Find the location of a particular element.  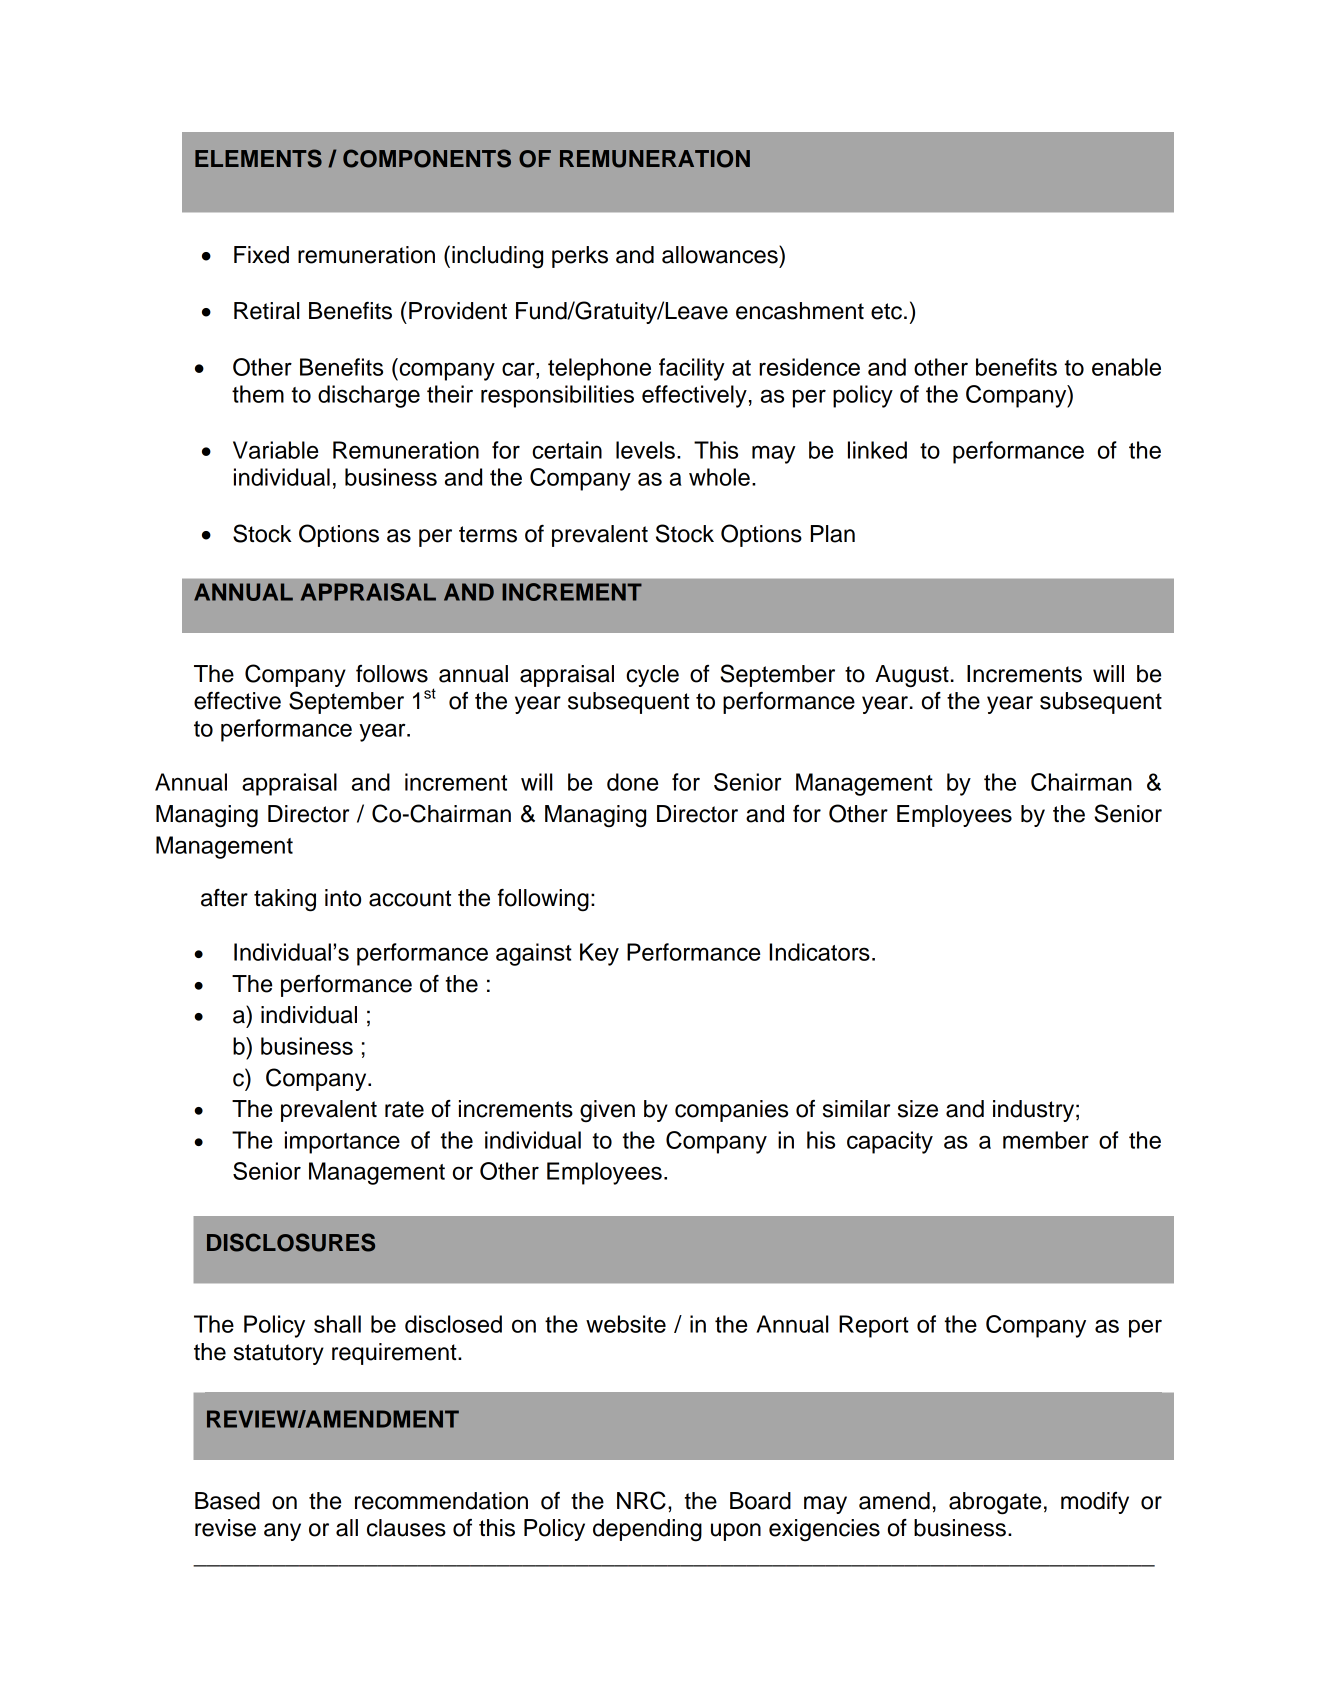

NRC is located at coordinates (641, 1500).
